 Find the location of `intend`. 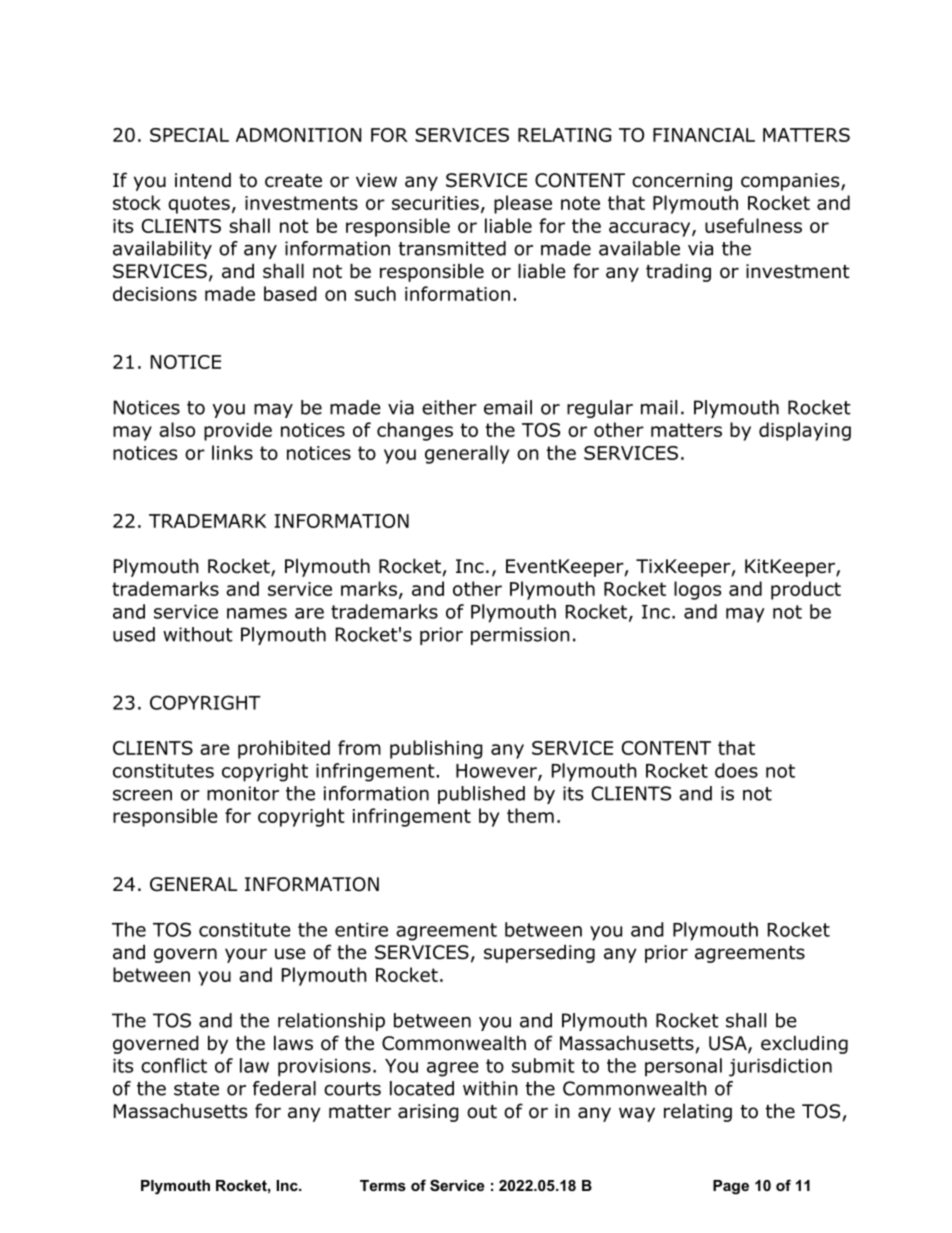

intend is located at coordinates (203, 180).
